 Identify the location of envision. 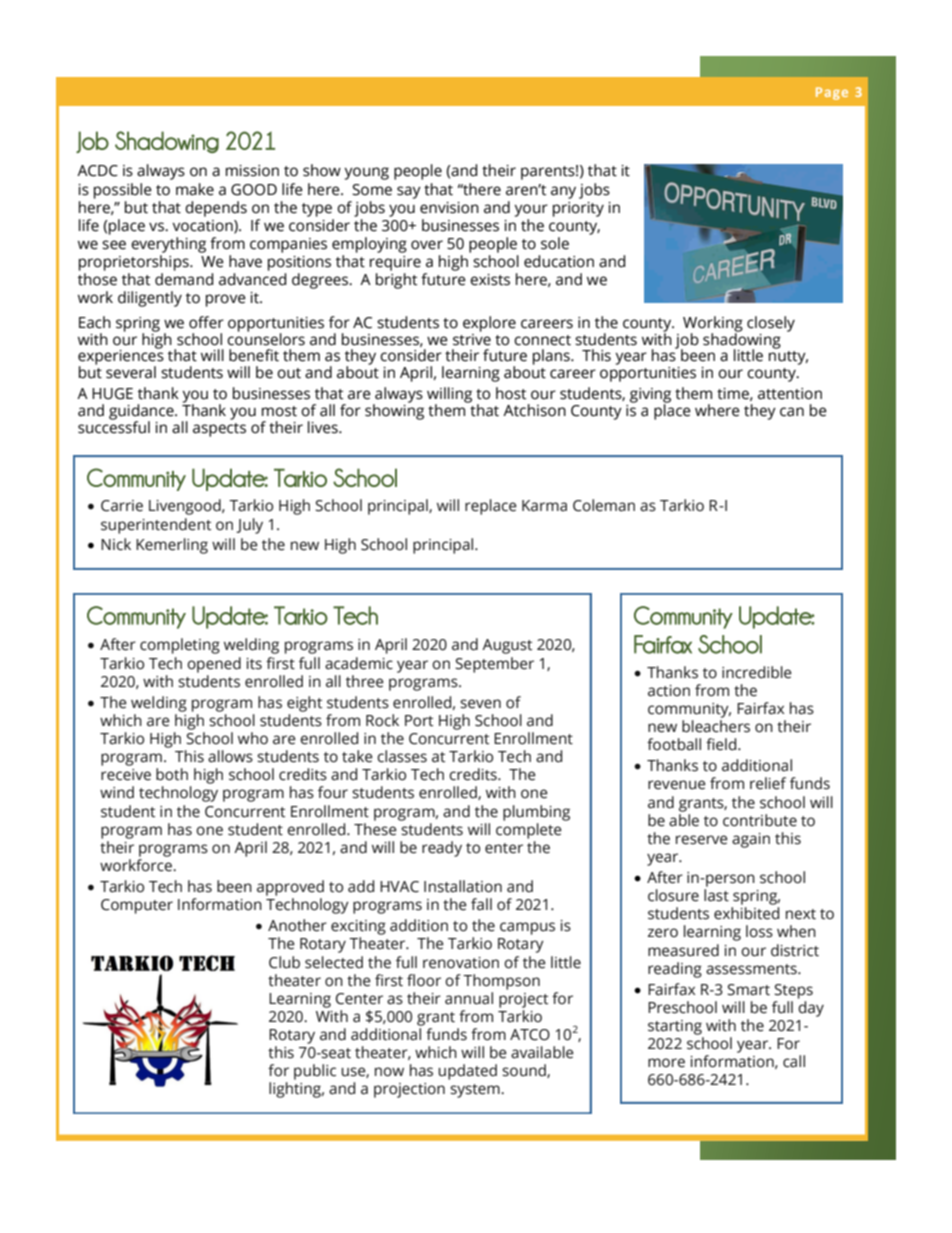
(449, 208).
